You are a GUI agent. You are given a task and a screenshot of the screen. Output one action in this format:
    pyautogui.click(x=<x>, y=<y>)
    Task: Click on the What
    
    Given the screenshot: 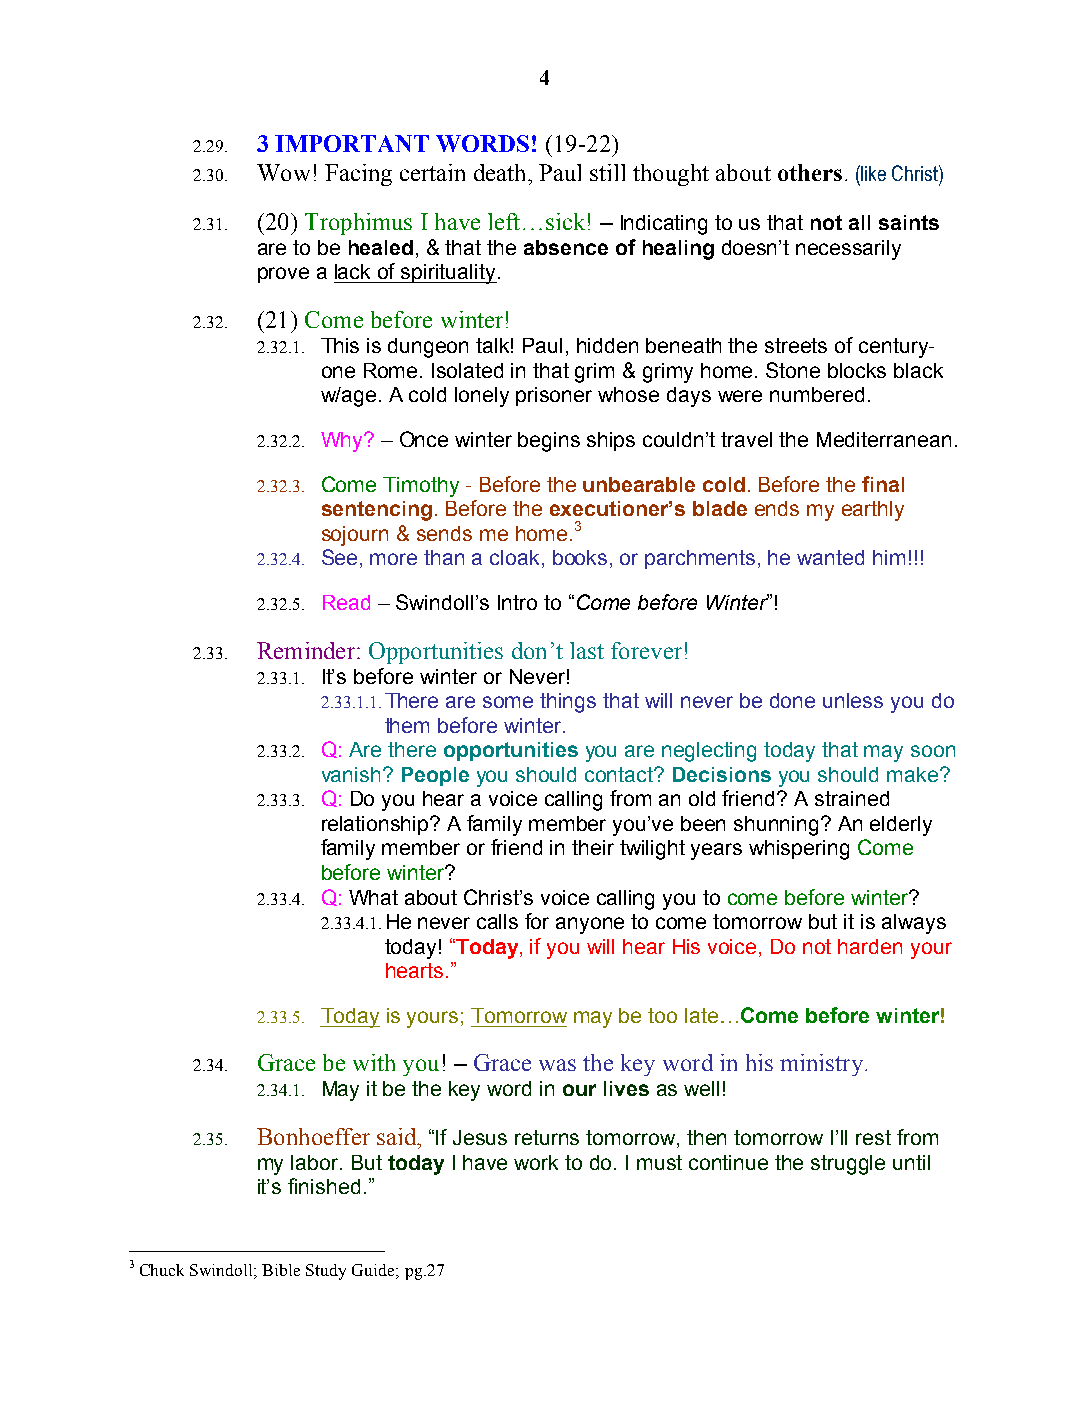 What is the action you would take?
    pyautogui.click(x=373, y=897)
